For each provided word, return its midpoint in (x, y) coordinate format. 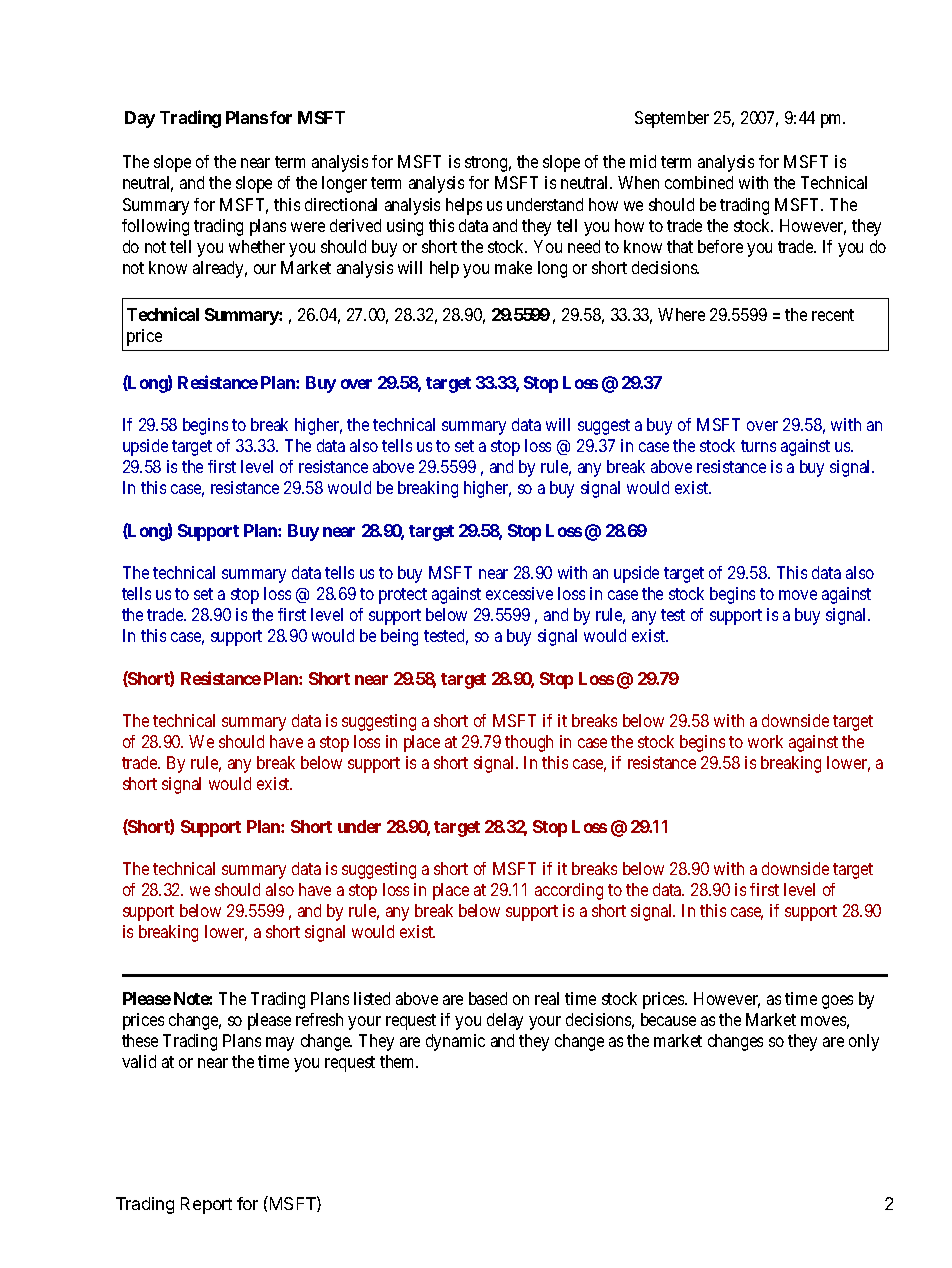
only (864, 1042)
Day (140, 119)
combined (699, 182)
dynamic (455, 1042)
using (405, 227)
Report (206, 1205)
